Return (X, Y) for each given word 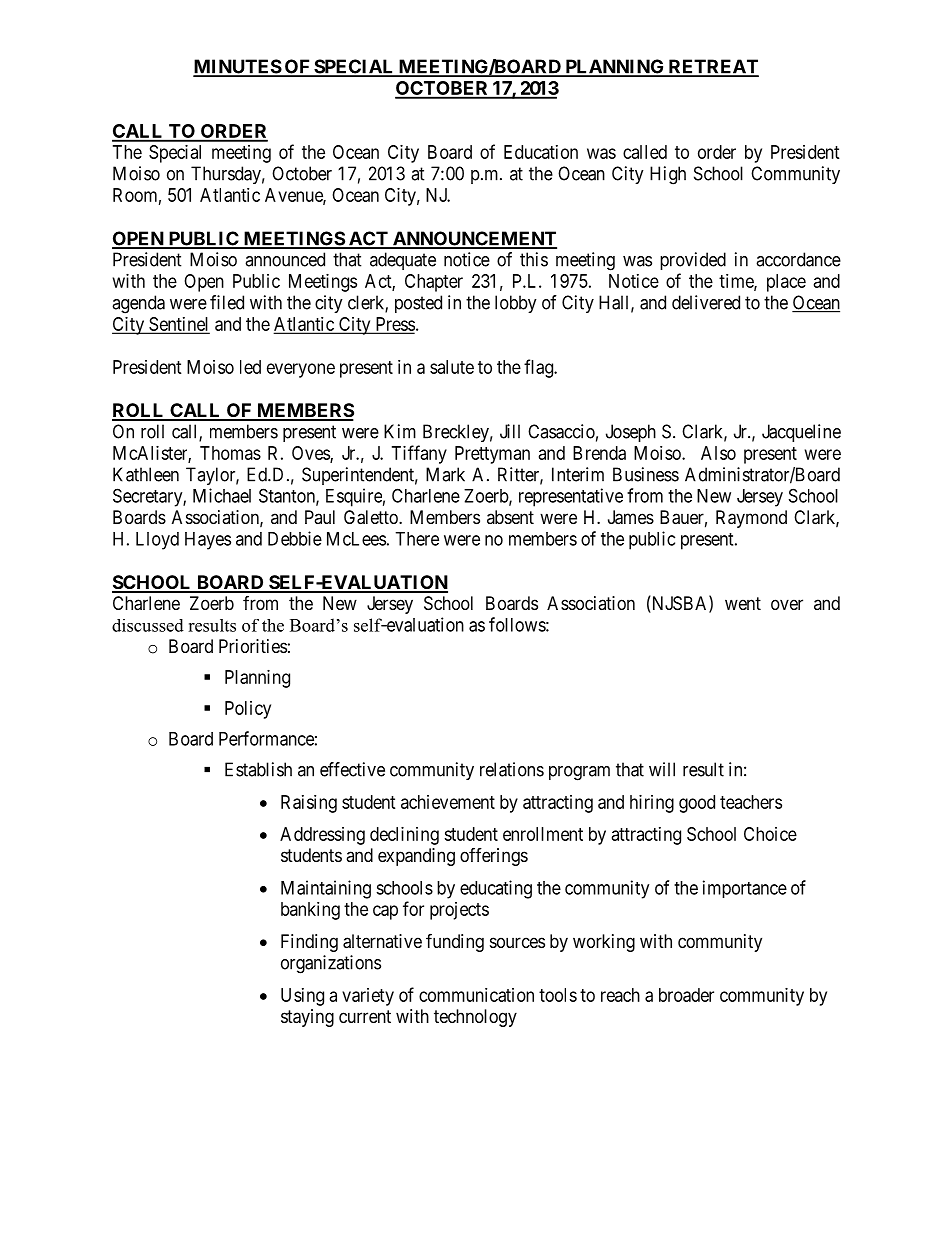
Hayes (208, 541)
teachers (751, 802)
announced (285, 259)
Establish (258, 769)
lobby (516, 304)
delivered (706, 302)
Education (541, 152)
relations (512, 769)
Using (302, 997)
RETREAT (712, 67)
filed (227, 302)
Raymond (751, 519)
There (417, 539)
